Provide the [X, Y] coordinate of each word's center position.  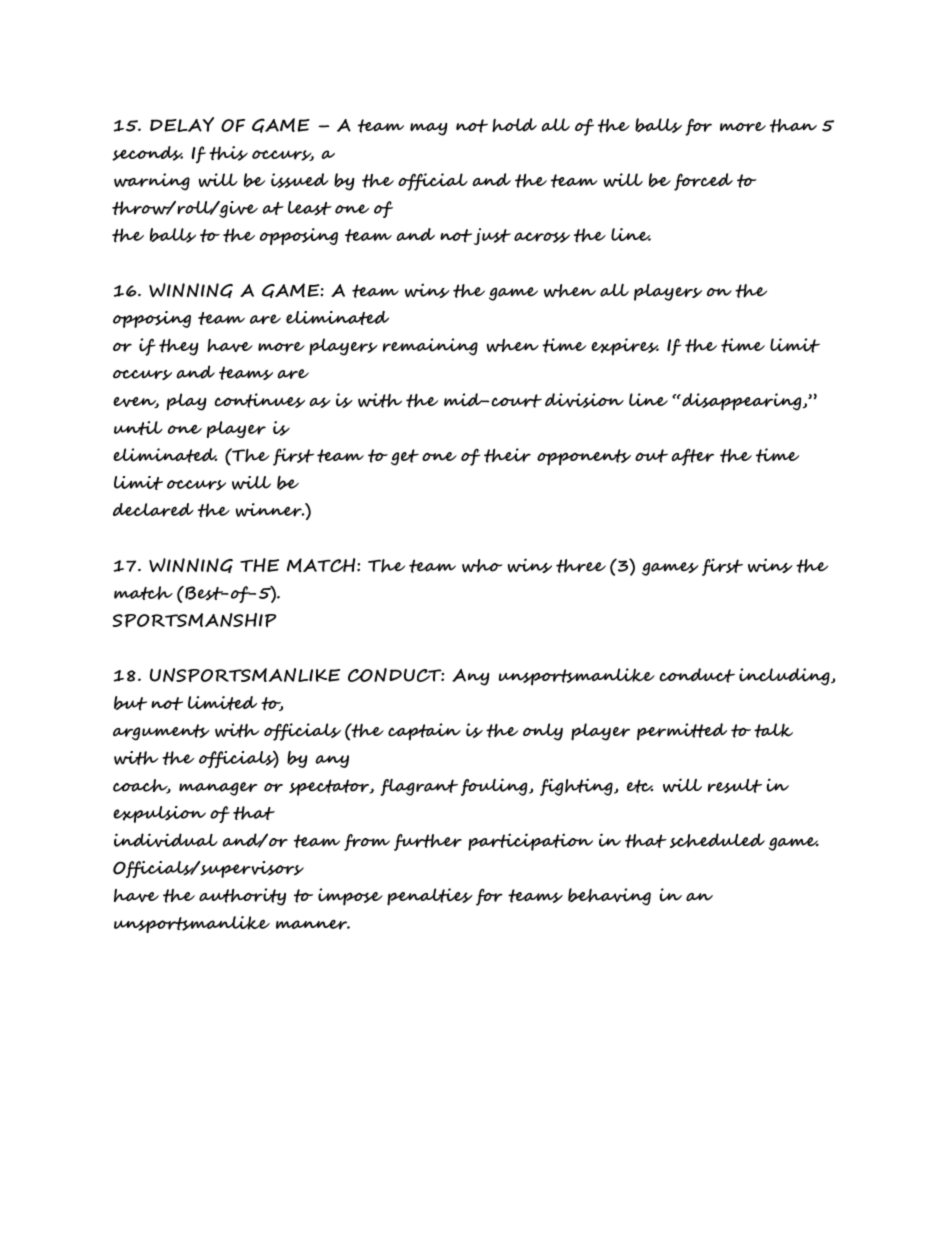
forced [703, 182]
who [482, 566]
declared [153, 510]
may [428, 129]
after [693, 457]
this [228, 153]
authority [242, 897]
